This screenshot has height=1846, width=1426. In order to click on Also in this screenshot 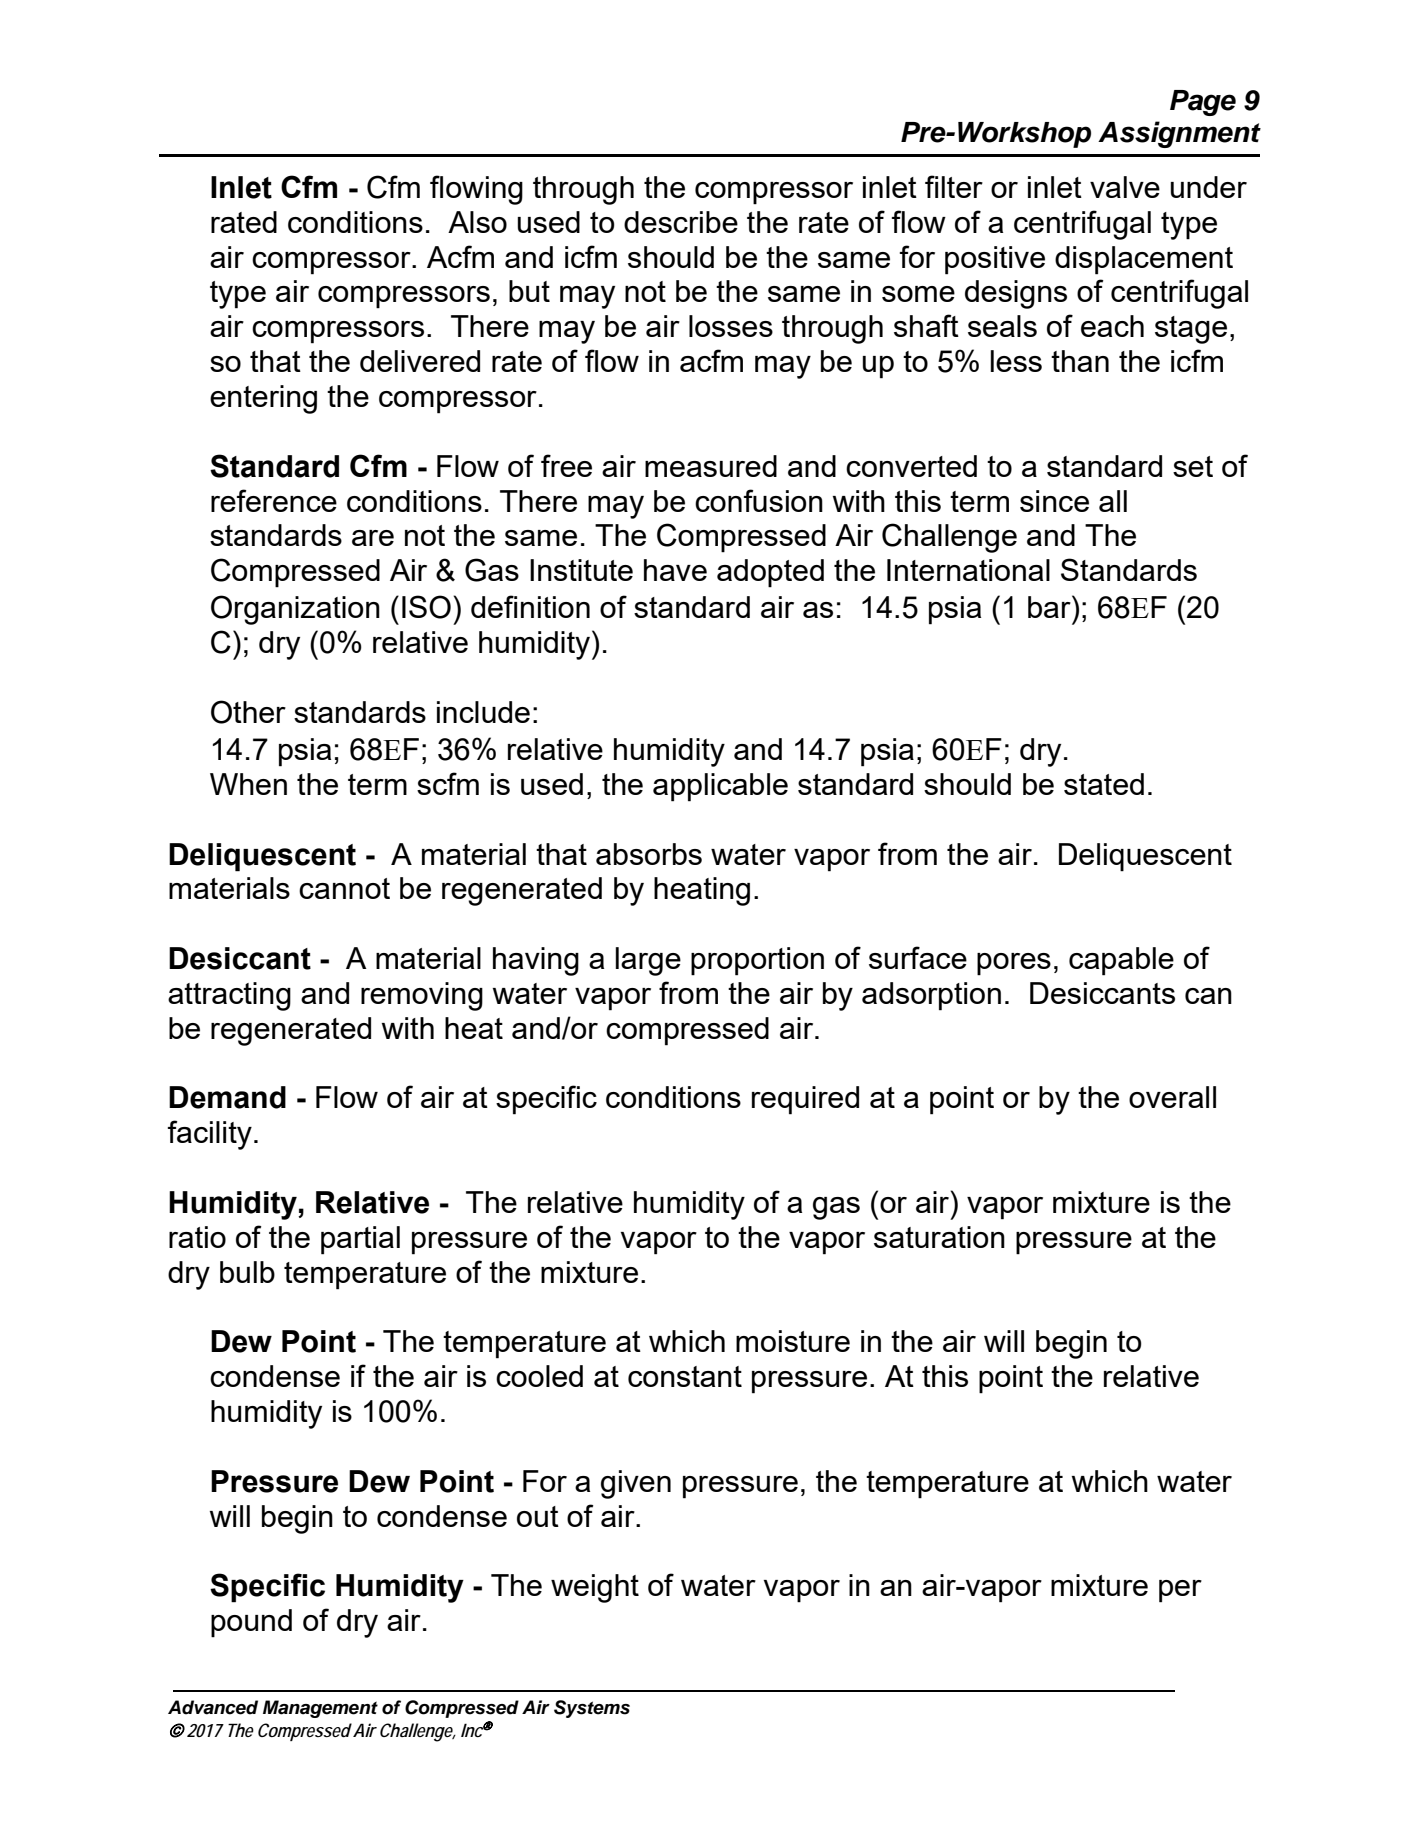, I will do `click(477, 222)`.
